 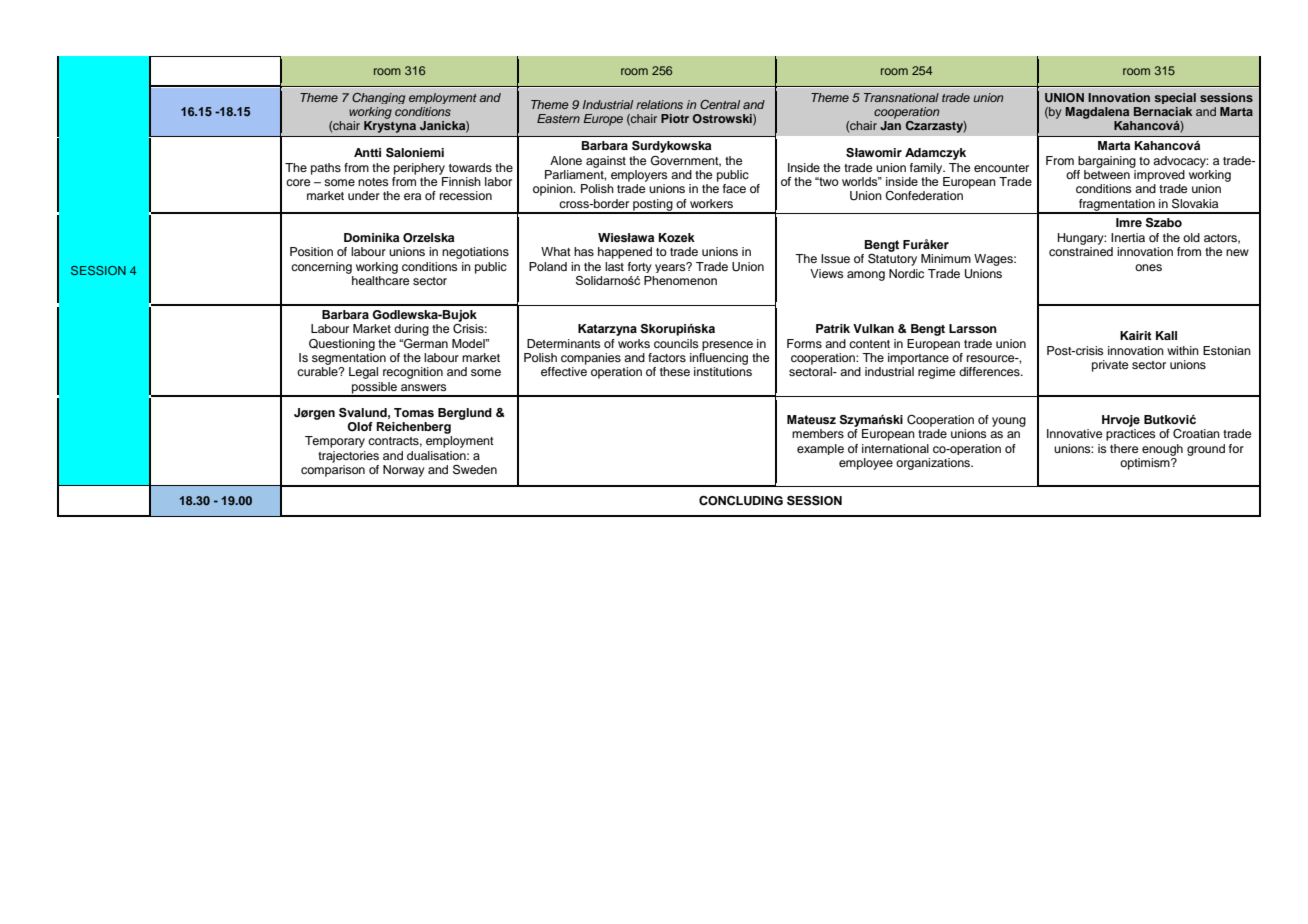 I want to click on enough, so click(x=1162, y=450).
